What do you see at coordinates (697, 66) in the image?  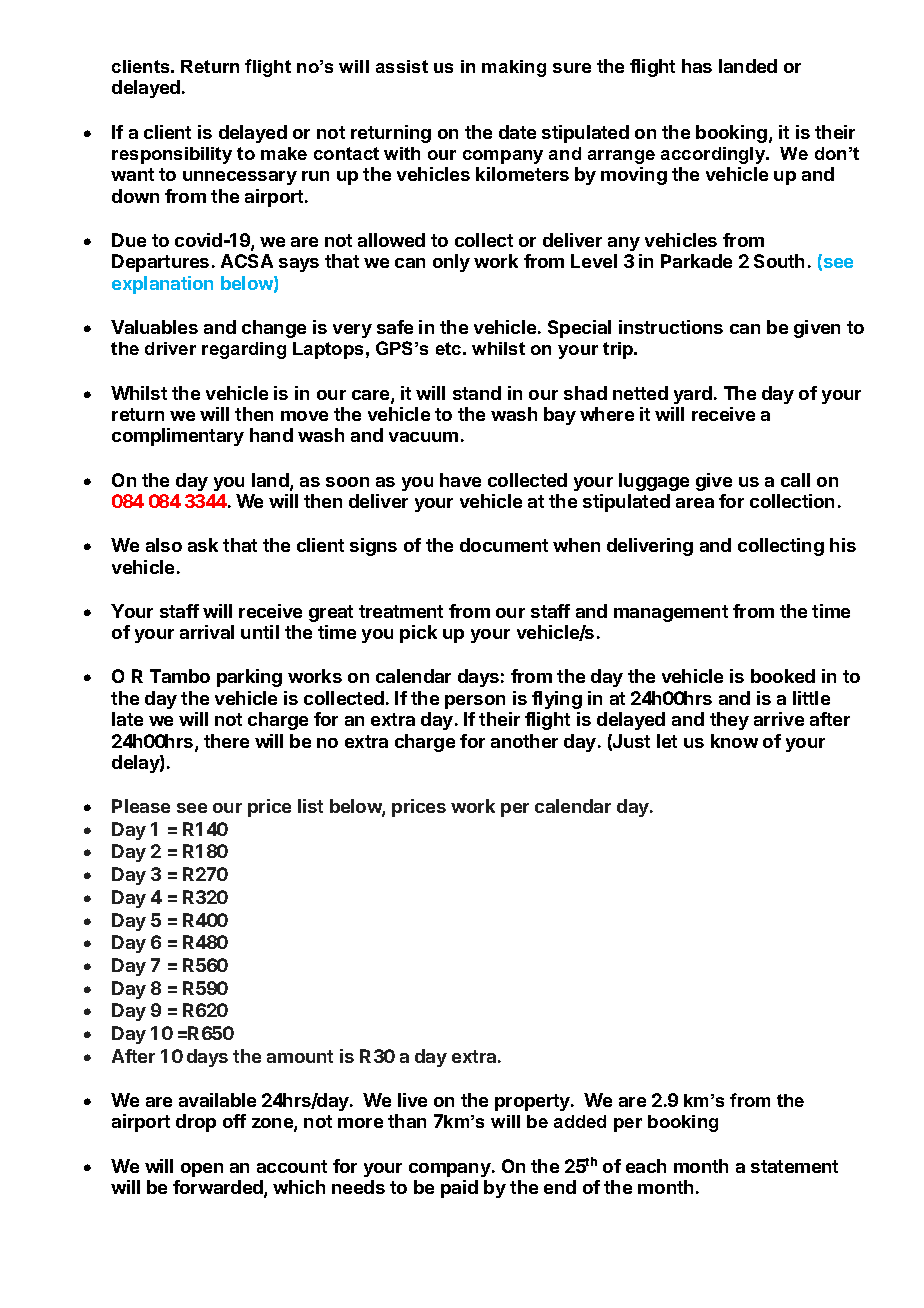 I see `has` at bounding box center [697, 66].
